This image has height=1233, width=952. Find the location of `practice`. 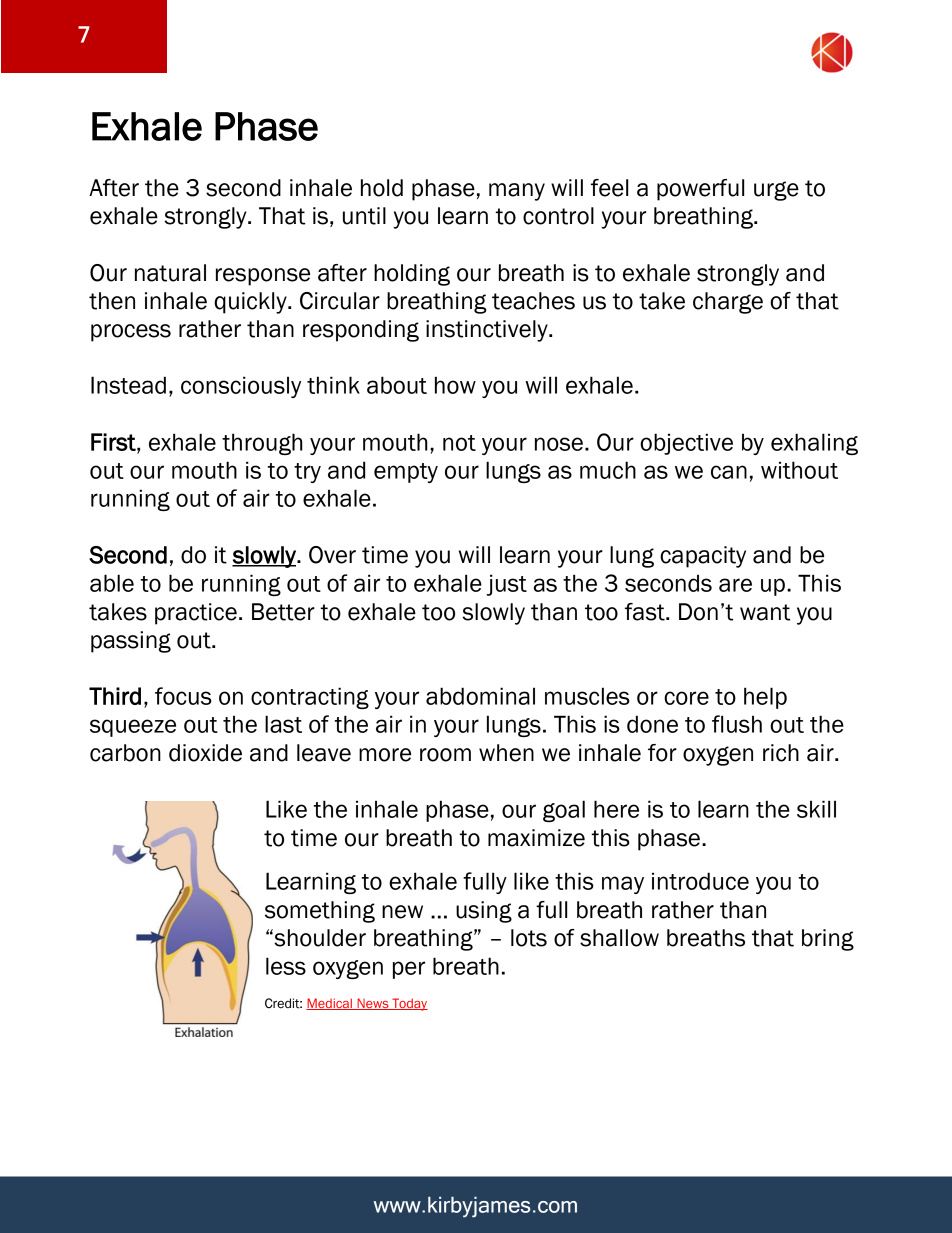

practice is located at coordinates (196, 614).
